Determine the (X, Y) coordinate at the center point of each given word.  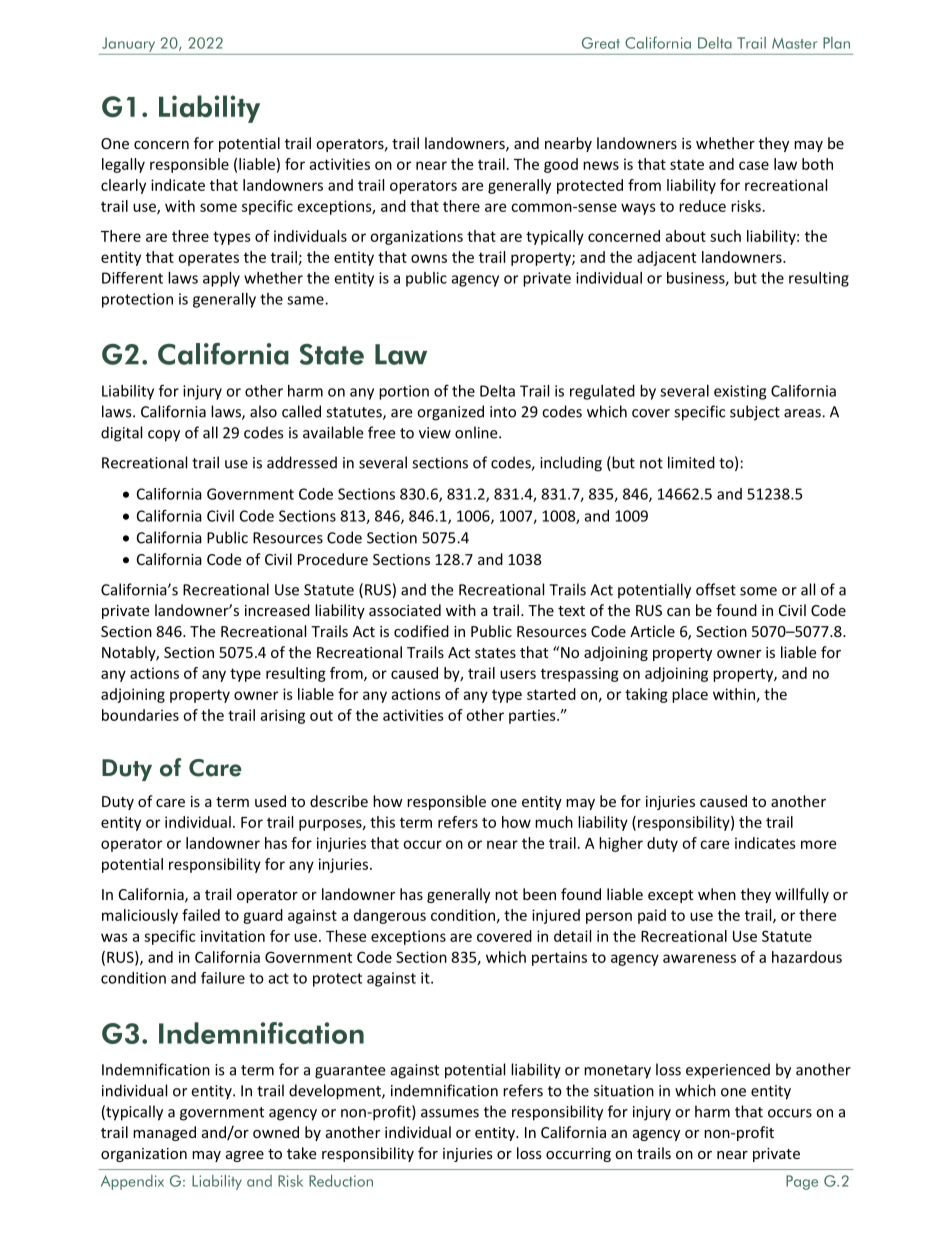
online (477, 432)
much (554, 822)
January (128, 44)
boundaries (140, 715)
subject (755, 413)
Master (795, 43)
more (818, 844)
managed (164, 1133)
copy (164, 436)
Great (601, 43)
